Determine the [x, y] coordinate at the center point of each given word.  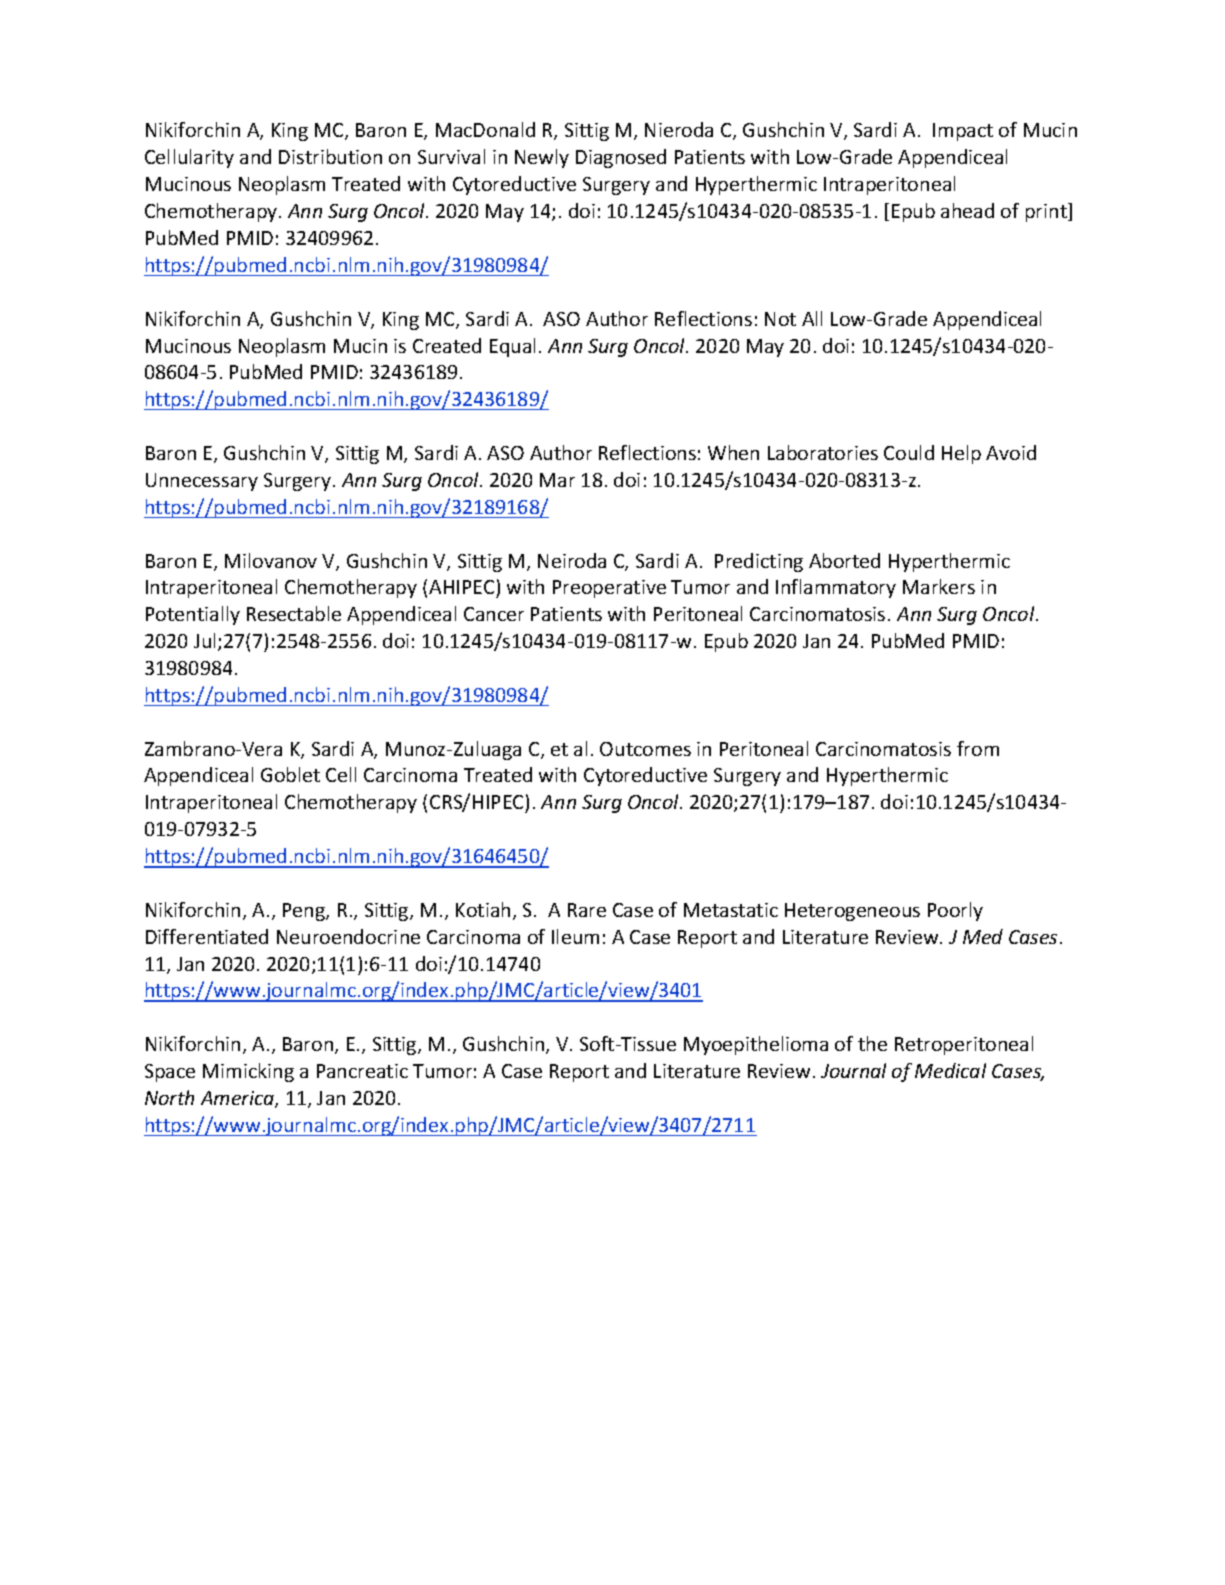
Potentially [193, 615]
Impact [963, 132]
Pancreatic [362, 1071]
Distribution [330, 156]
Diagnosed [621, 158]
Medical [950, 1070]
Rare [587, 910]
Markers [939, 586]
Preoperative [609, 589]
